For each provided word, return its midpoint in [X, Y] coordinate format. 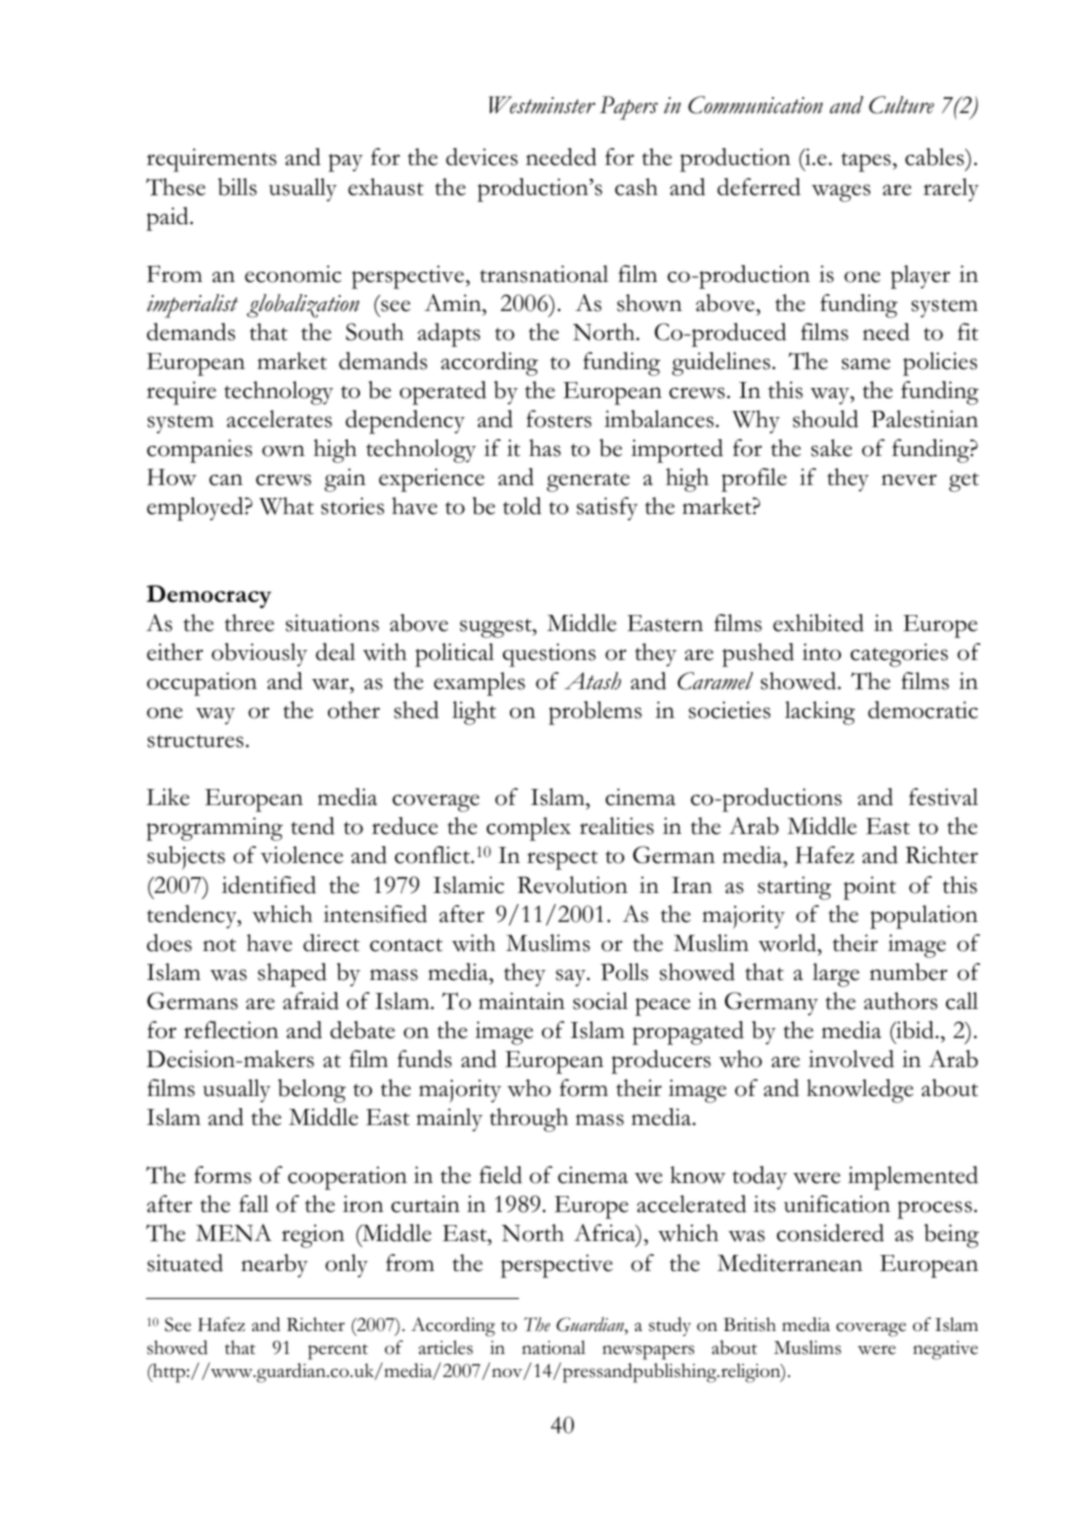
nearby [274, 1266]
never [909, 480]
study [670, 1326]
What [286, 506]
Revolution [572, 885]
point [869, 888]
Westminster [542, 105]
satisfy [607, 509]
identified [269, 885]
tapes [866, 162]
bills [237, 187]
